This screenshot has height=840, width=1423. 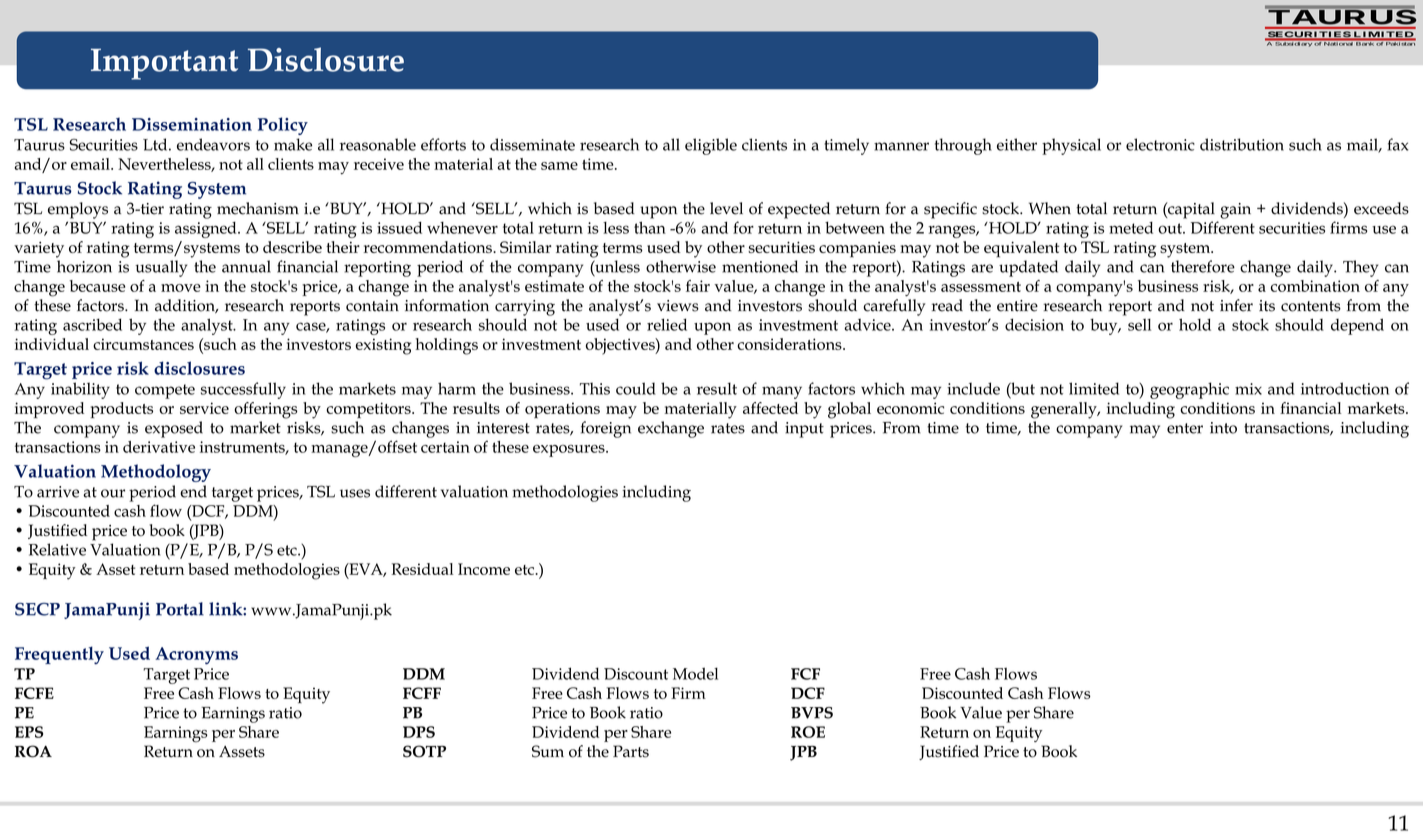 What do you see at coordinates (711, 146) in the screenshot?
I see `eligible` at bounding box center [711, 146].
